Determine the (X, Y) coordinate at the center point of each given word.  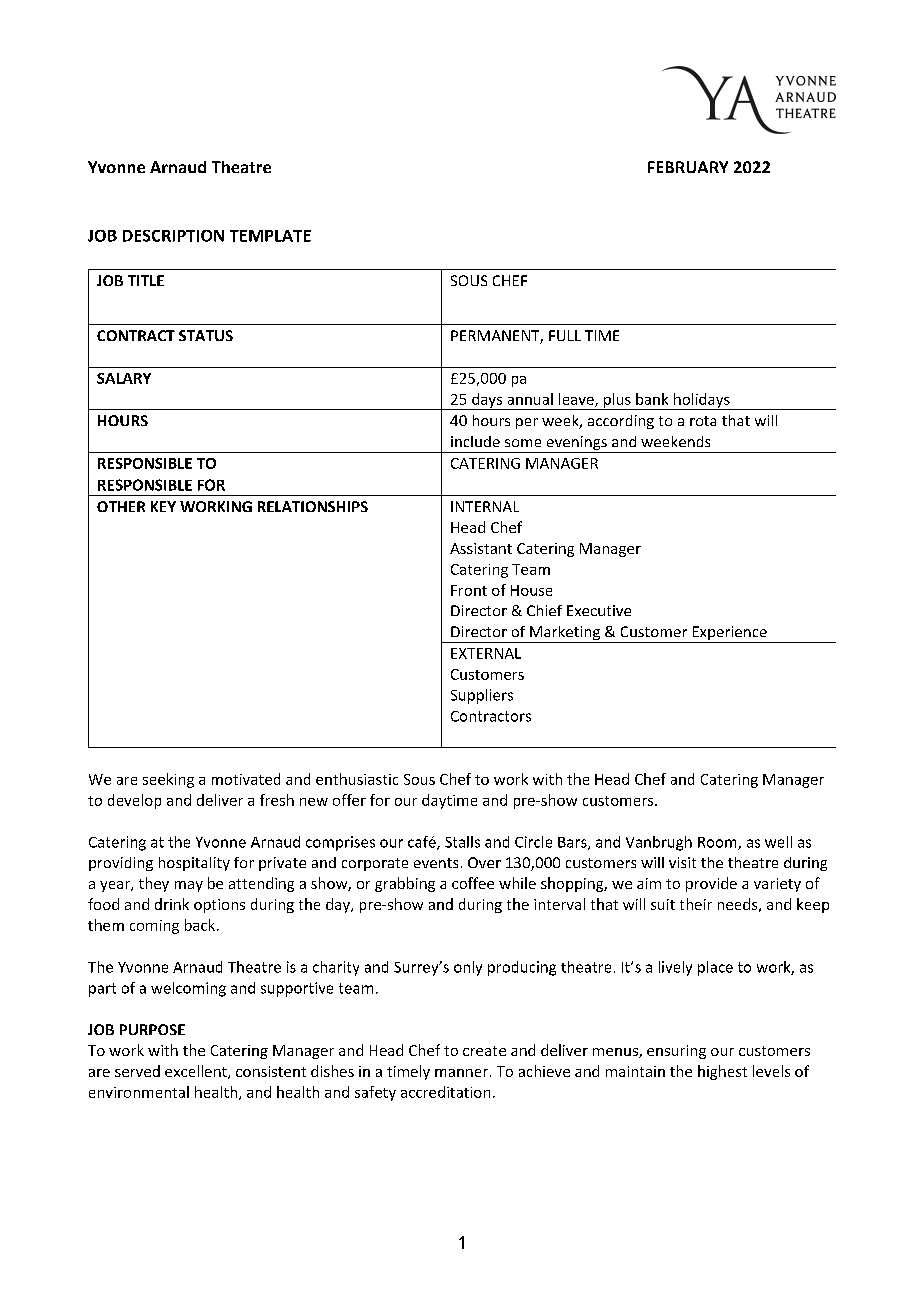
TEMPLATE (270, 236)
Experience (729, 634)
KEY (163, 506)
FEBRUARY (688, 167)
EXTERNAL (486, 653)
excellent (197, 1072)
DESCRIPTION (173, 236)
